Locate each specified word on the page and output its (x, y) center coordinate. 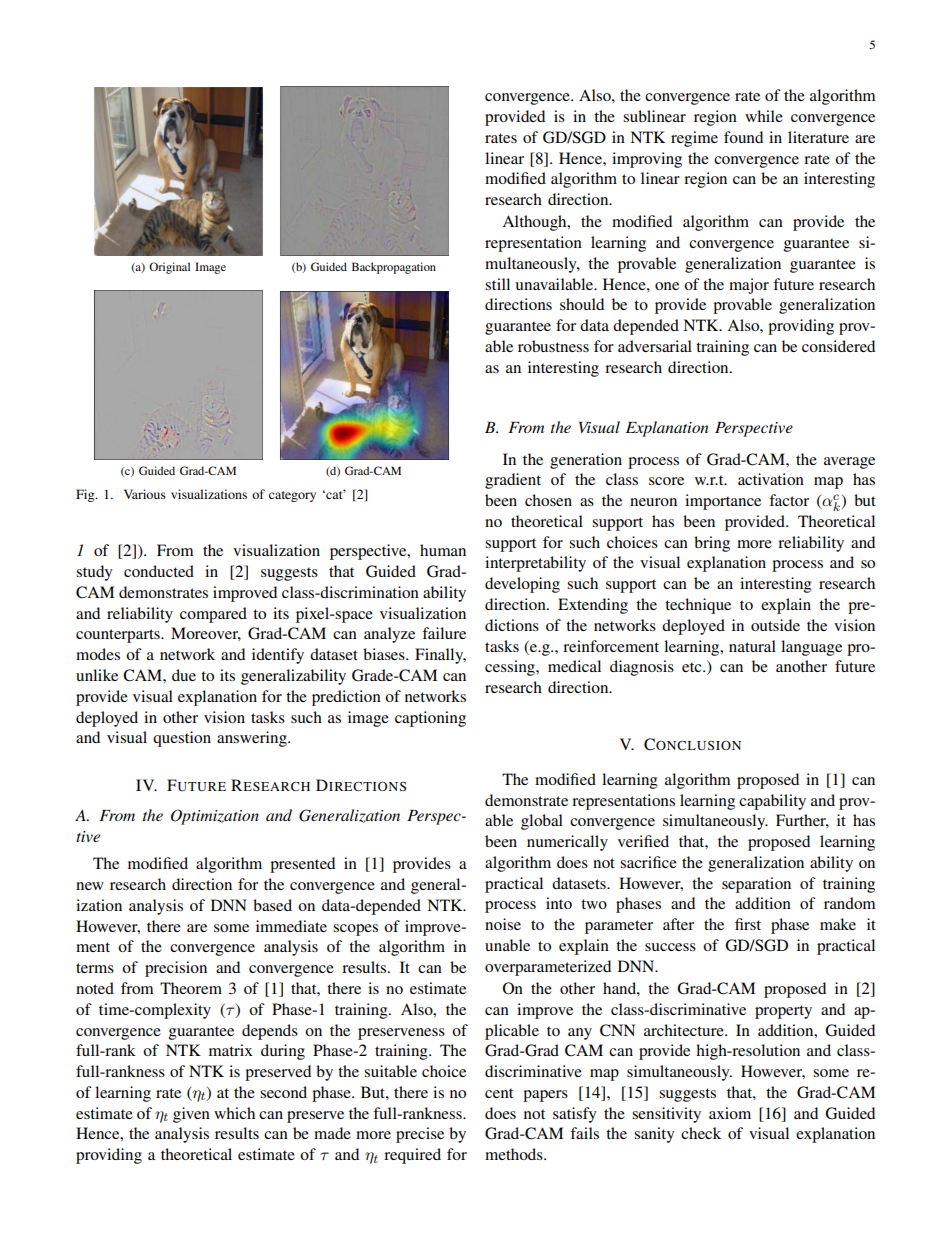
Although (535, 223)
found (743, 137)
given (191, 1115)
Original (169, 268)
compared (213, 615)
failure (444, 633)
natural (752, 646)
